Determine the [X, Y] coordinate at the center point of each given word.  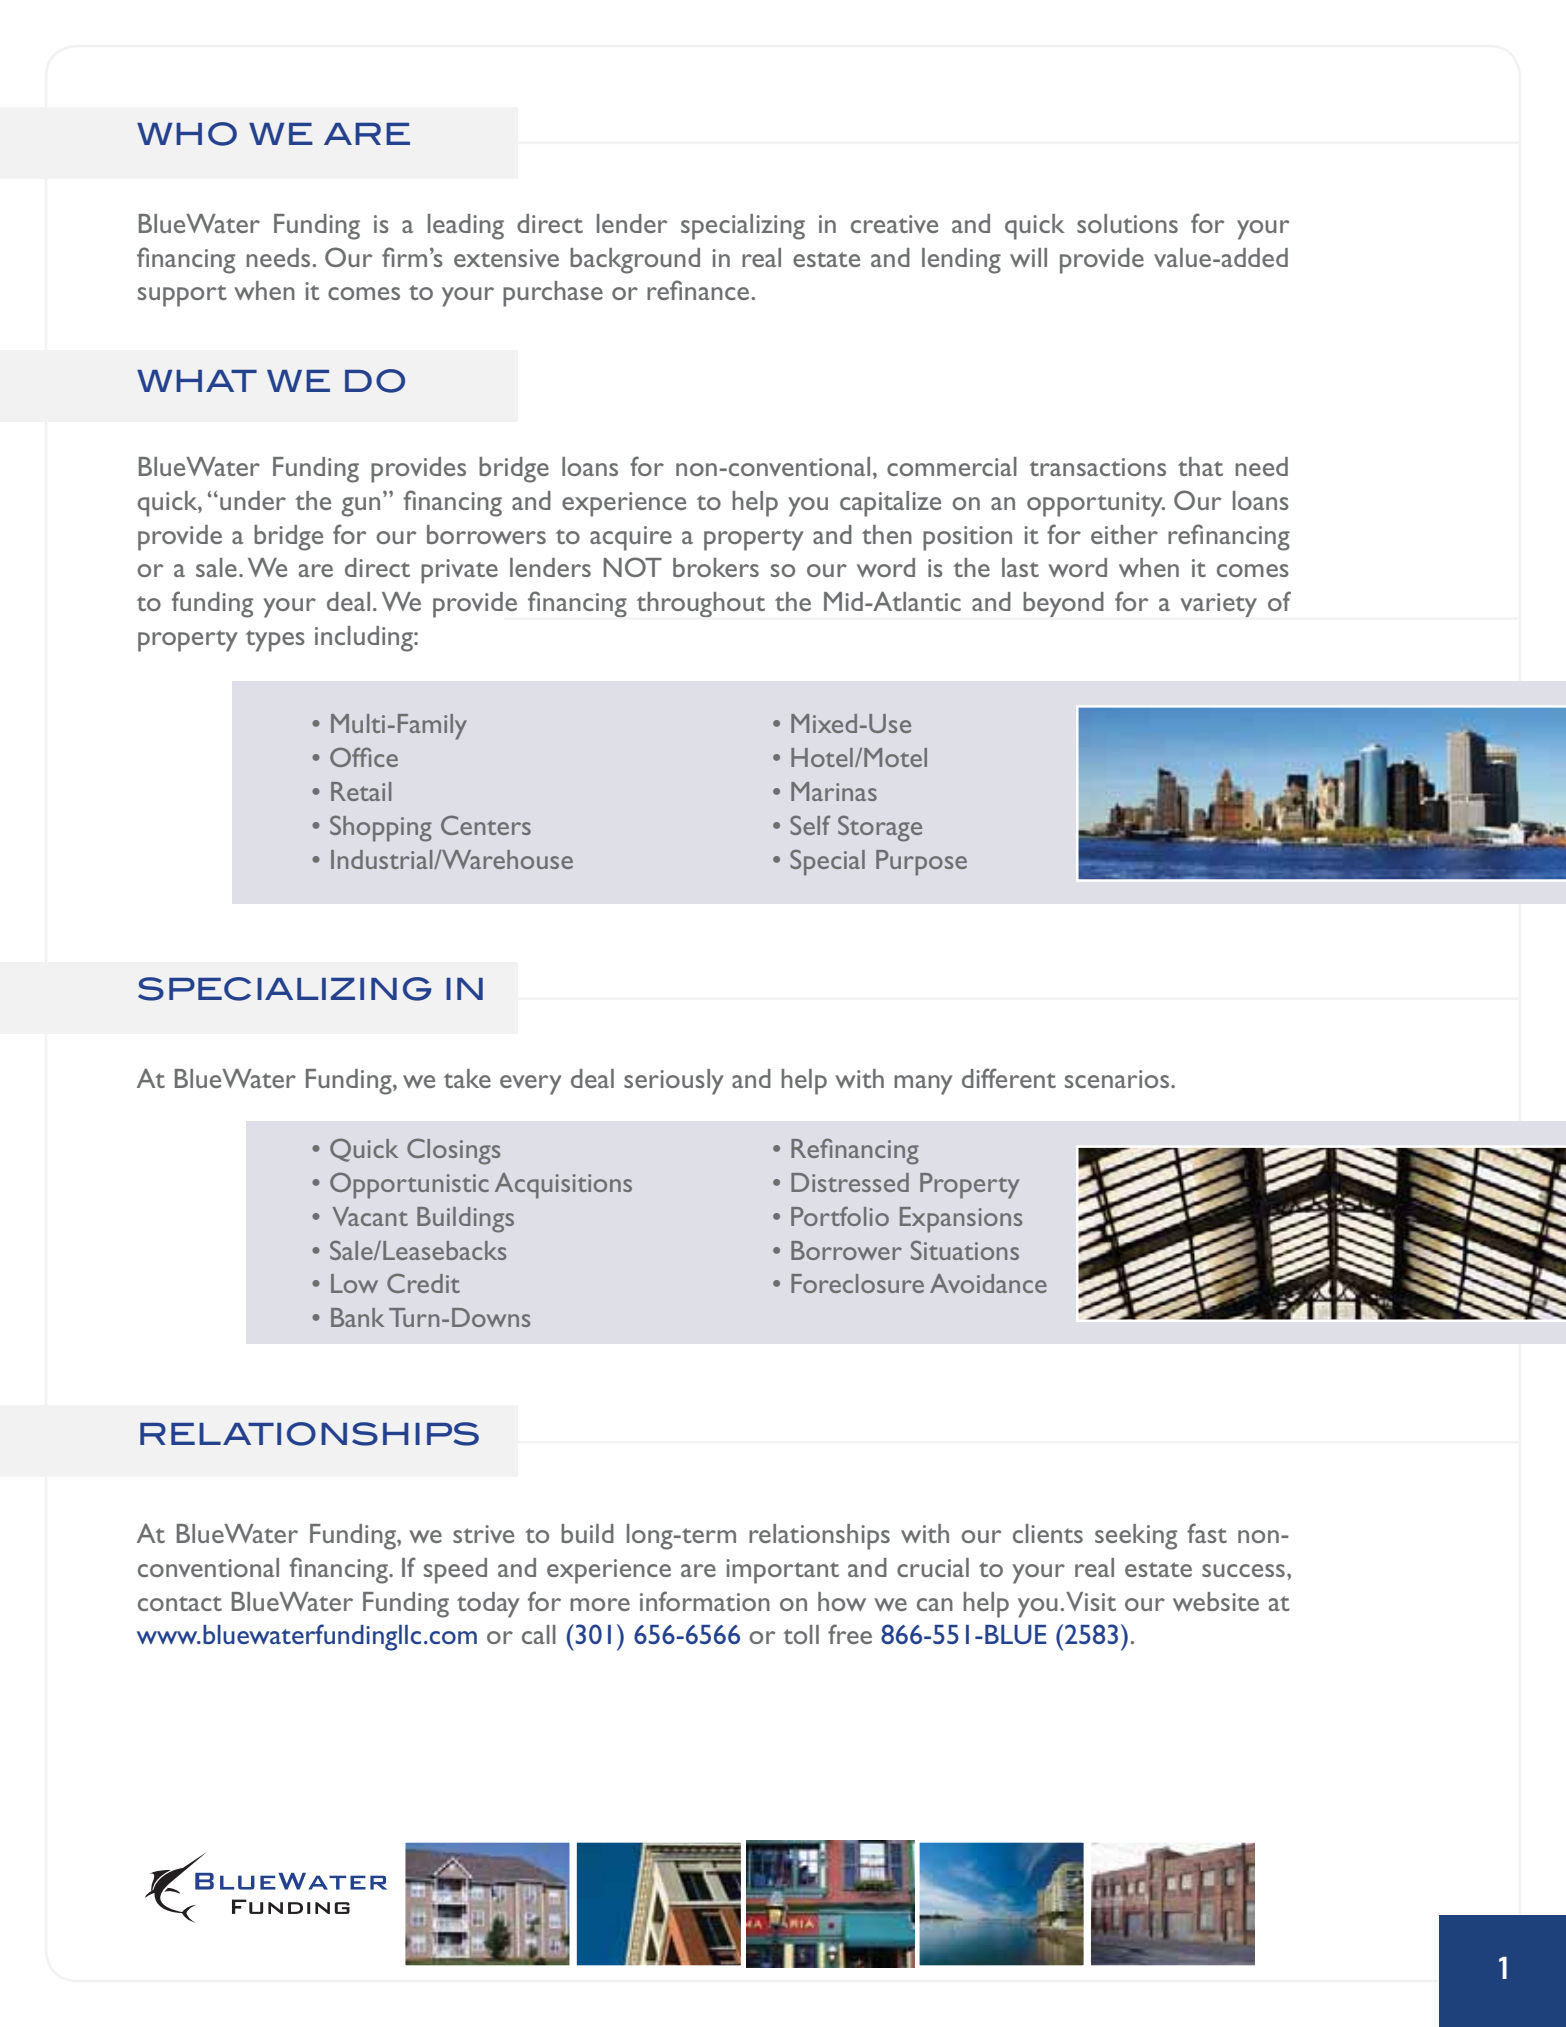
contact [180, 1603]
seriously [674, 1082]
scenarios [1118, 1079]
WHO [187, 134]
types [275, 641]
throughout [701, 604]
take [467, 1078]
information [705, 1601]
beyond [1063, 604]
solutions [1127, 223]
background [635, 261]
